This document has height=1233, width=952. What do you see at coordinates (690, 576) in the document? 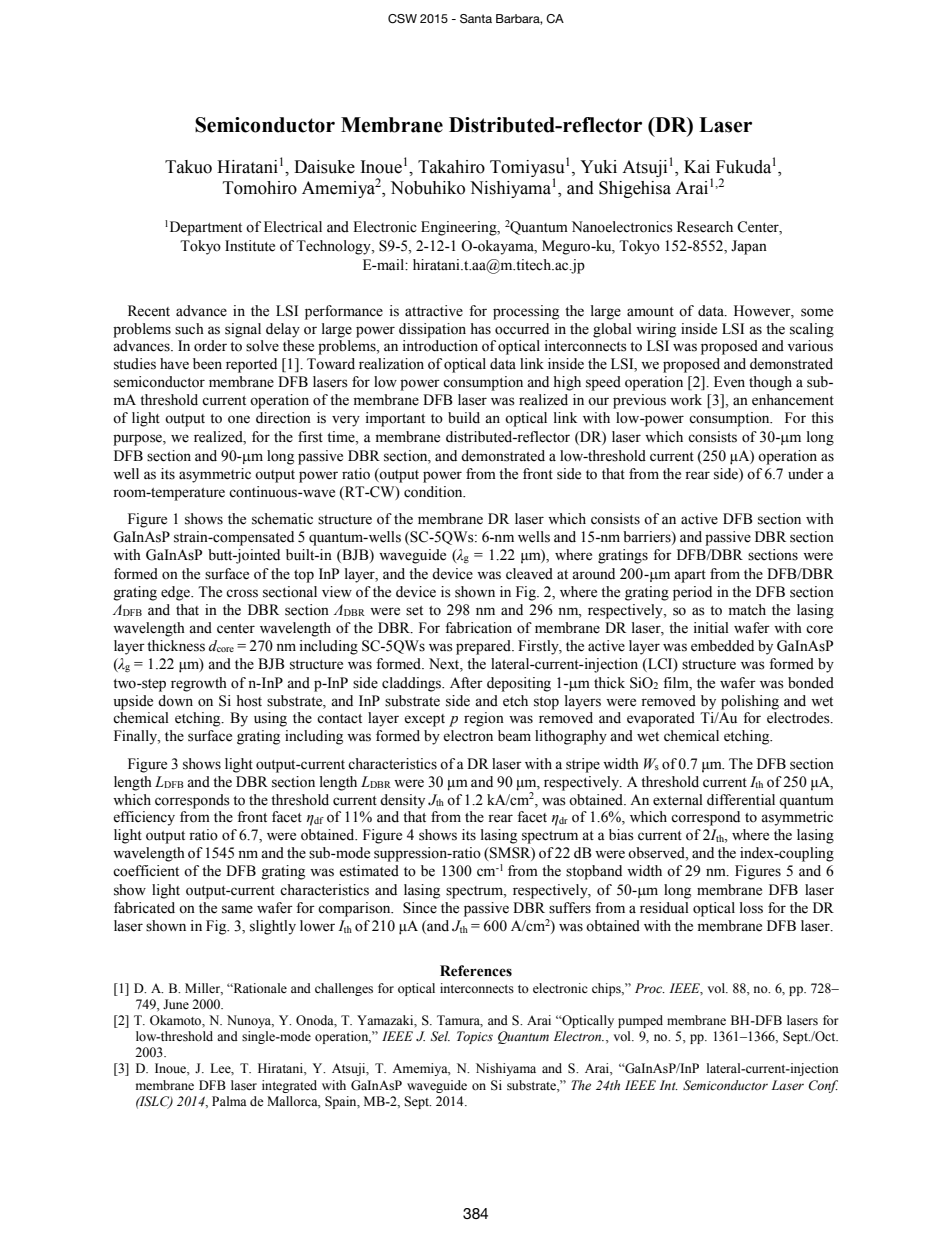
I see `apart` at bounding box center [690, 576].
